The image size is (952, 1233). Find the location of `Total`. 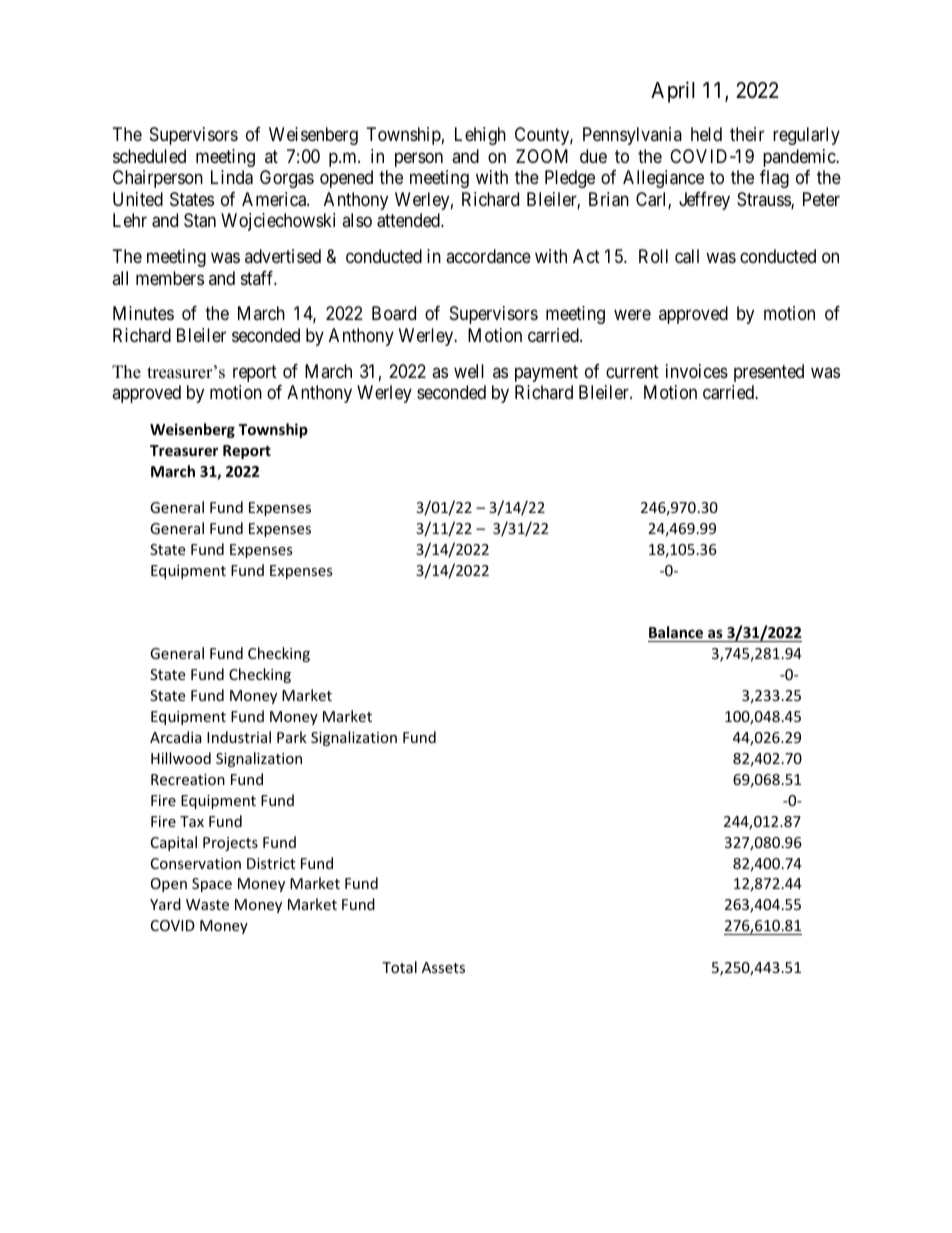

Total is located at coordinates (399, 967).
